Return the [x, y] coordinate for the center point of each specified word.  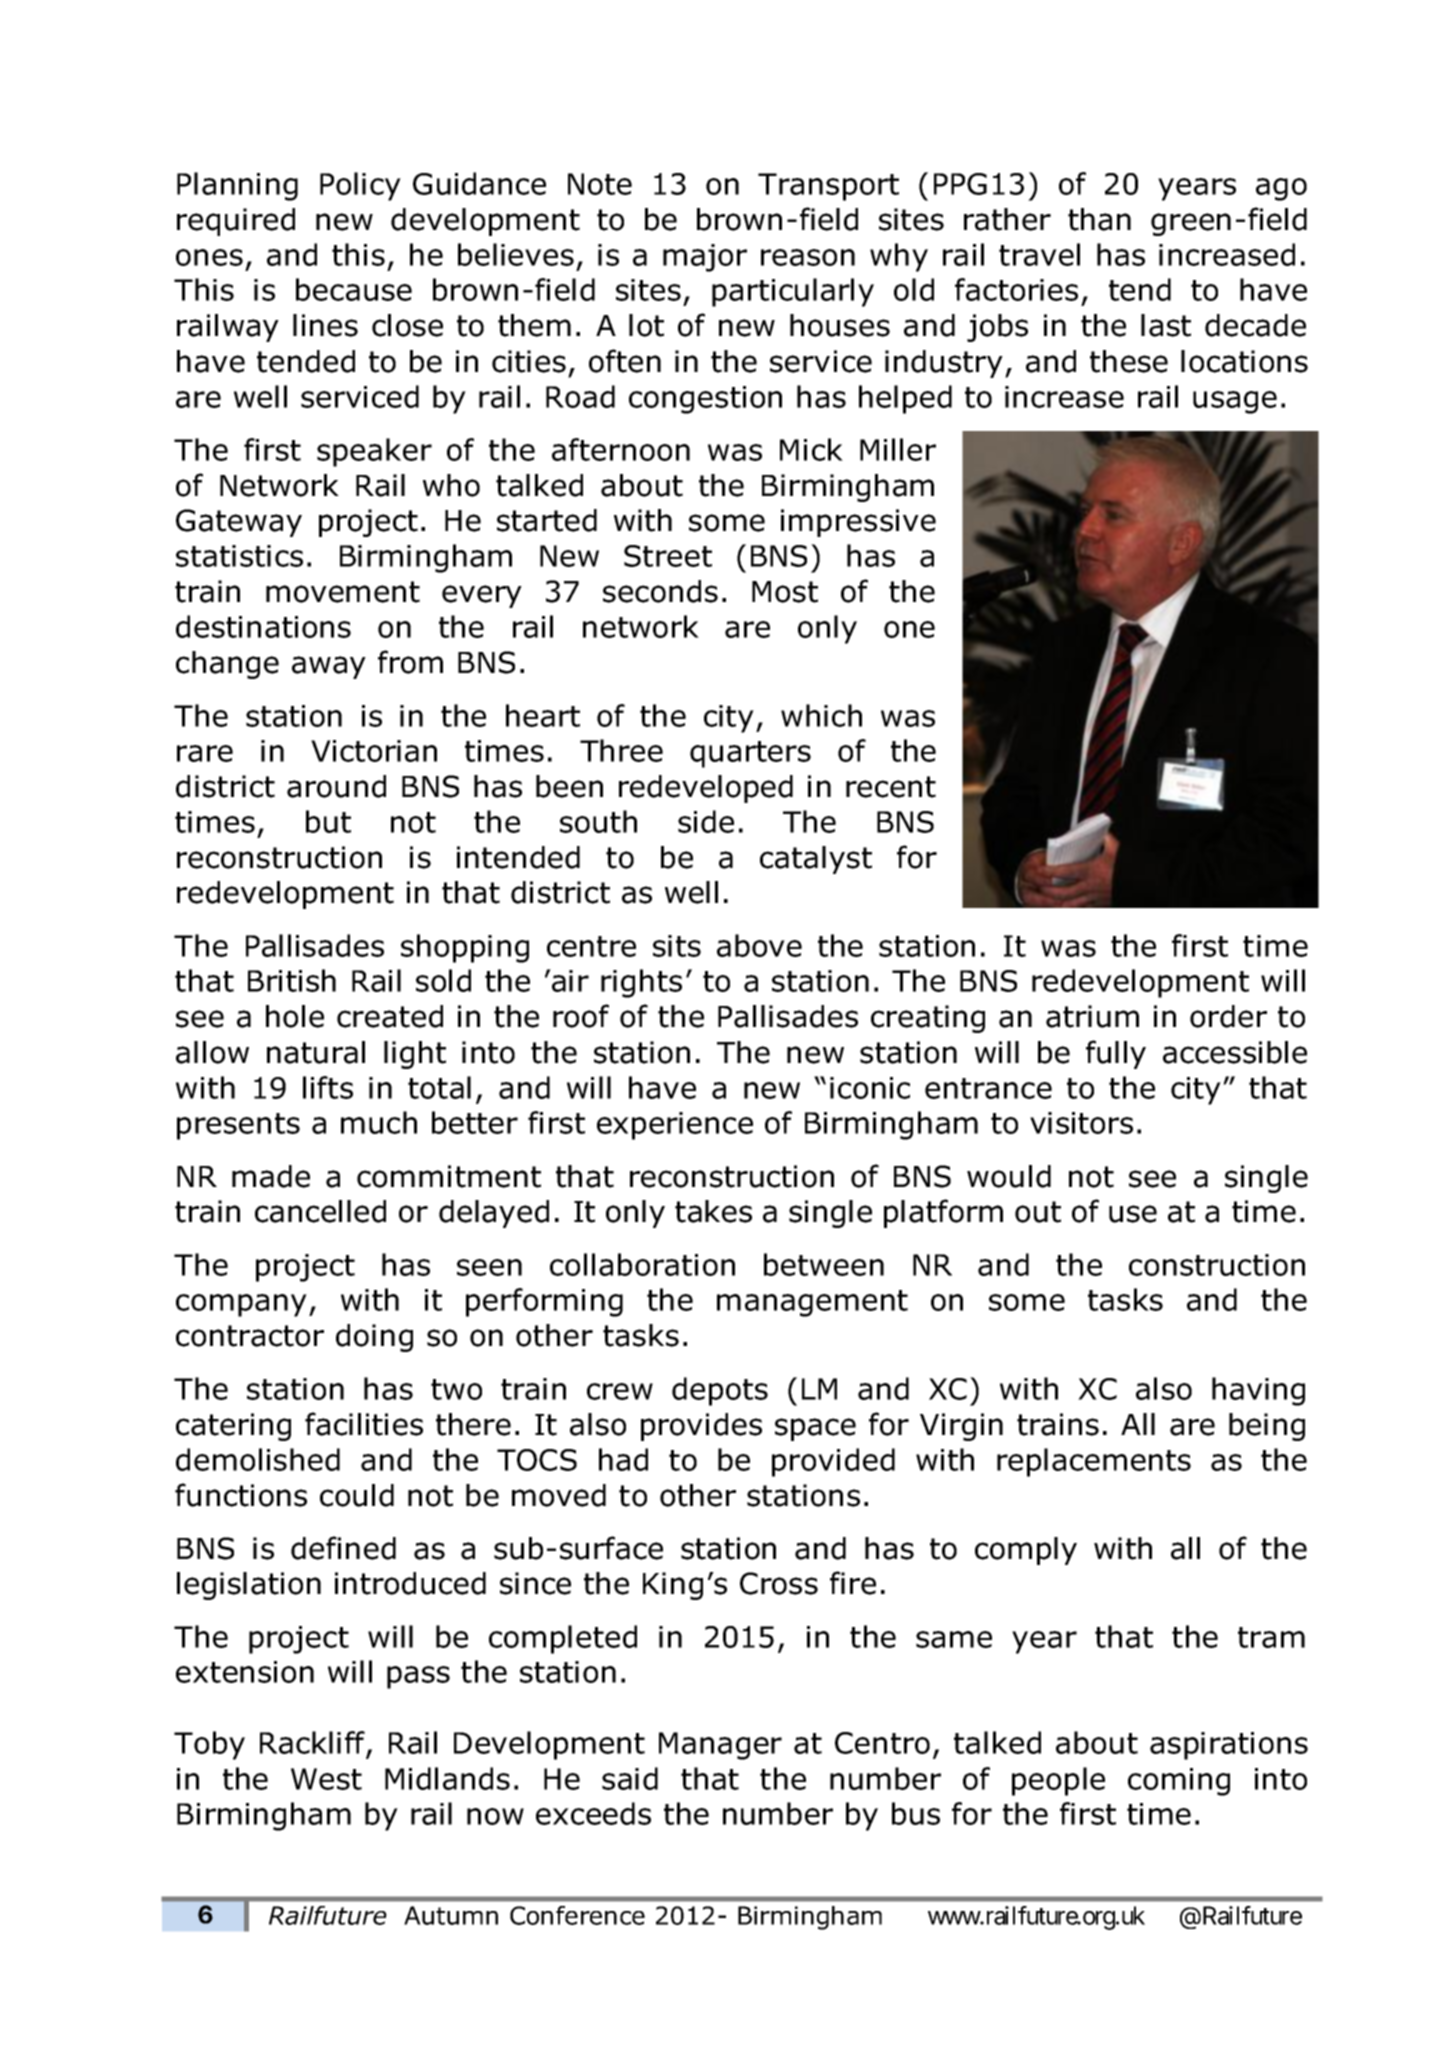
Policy [360, 186]
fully [1116, 1054]
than [1099, 219]
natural [316, 1052]
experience [675, 1126]
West [326, 1779]
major [705, 258]
